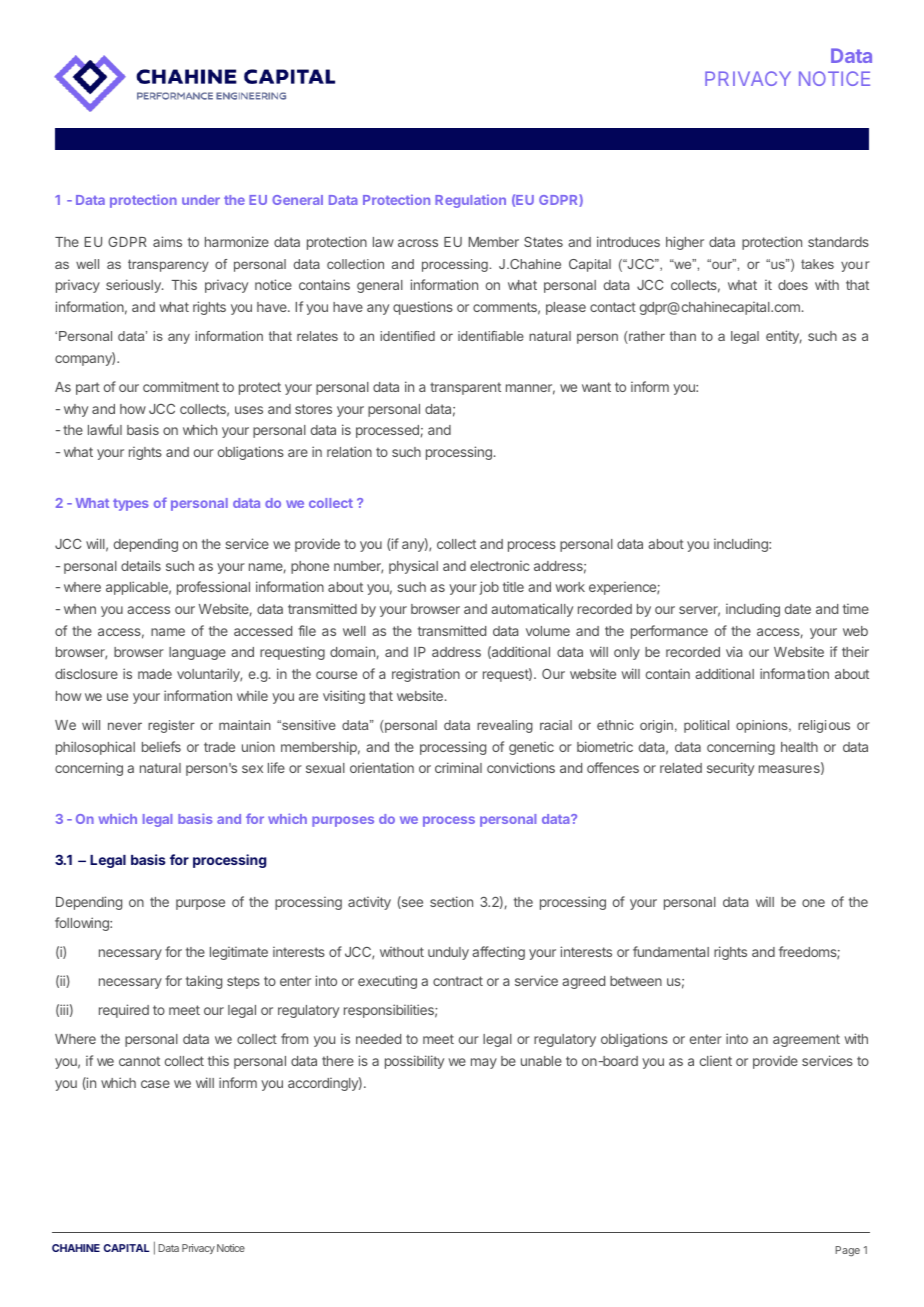  What do you see at coordinates (171, 726) in the page?
I see `register` at bounding box center [171, 726].
